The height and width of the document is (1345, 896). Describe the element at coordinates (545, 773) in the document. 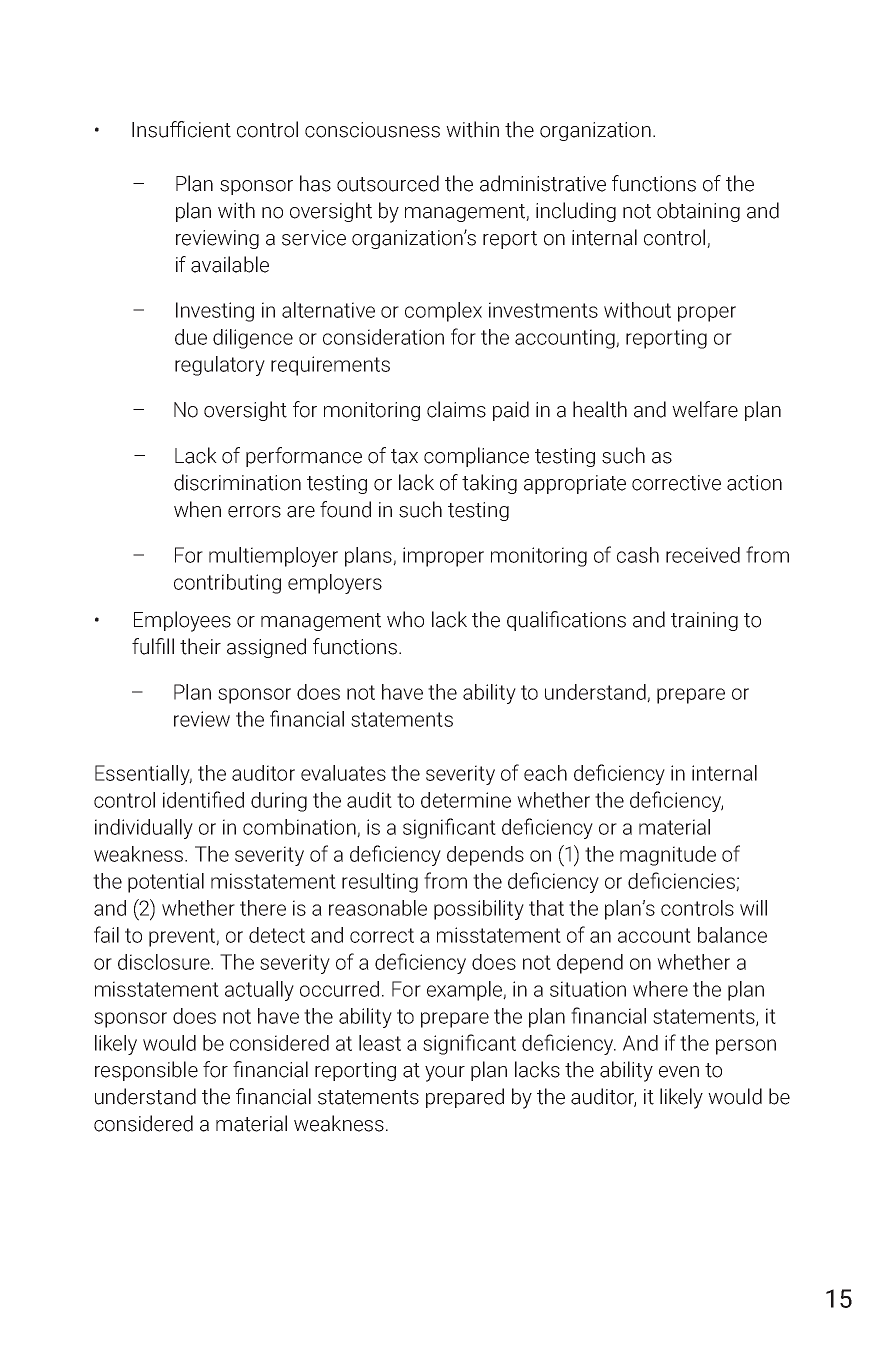

I see `each` at that location.
